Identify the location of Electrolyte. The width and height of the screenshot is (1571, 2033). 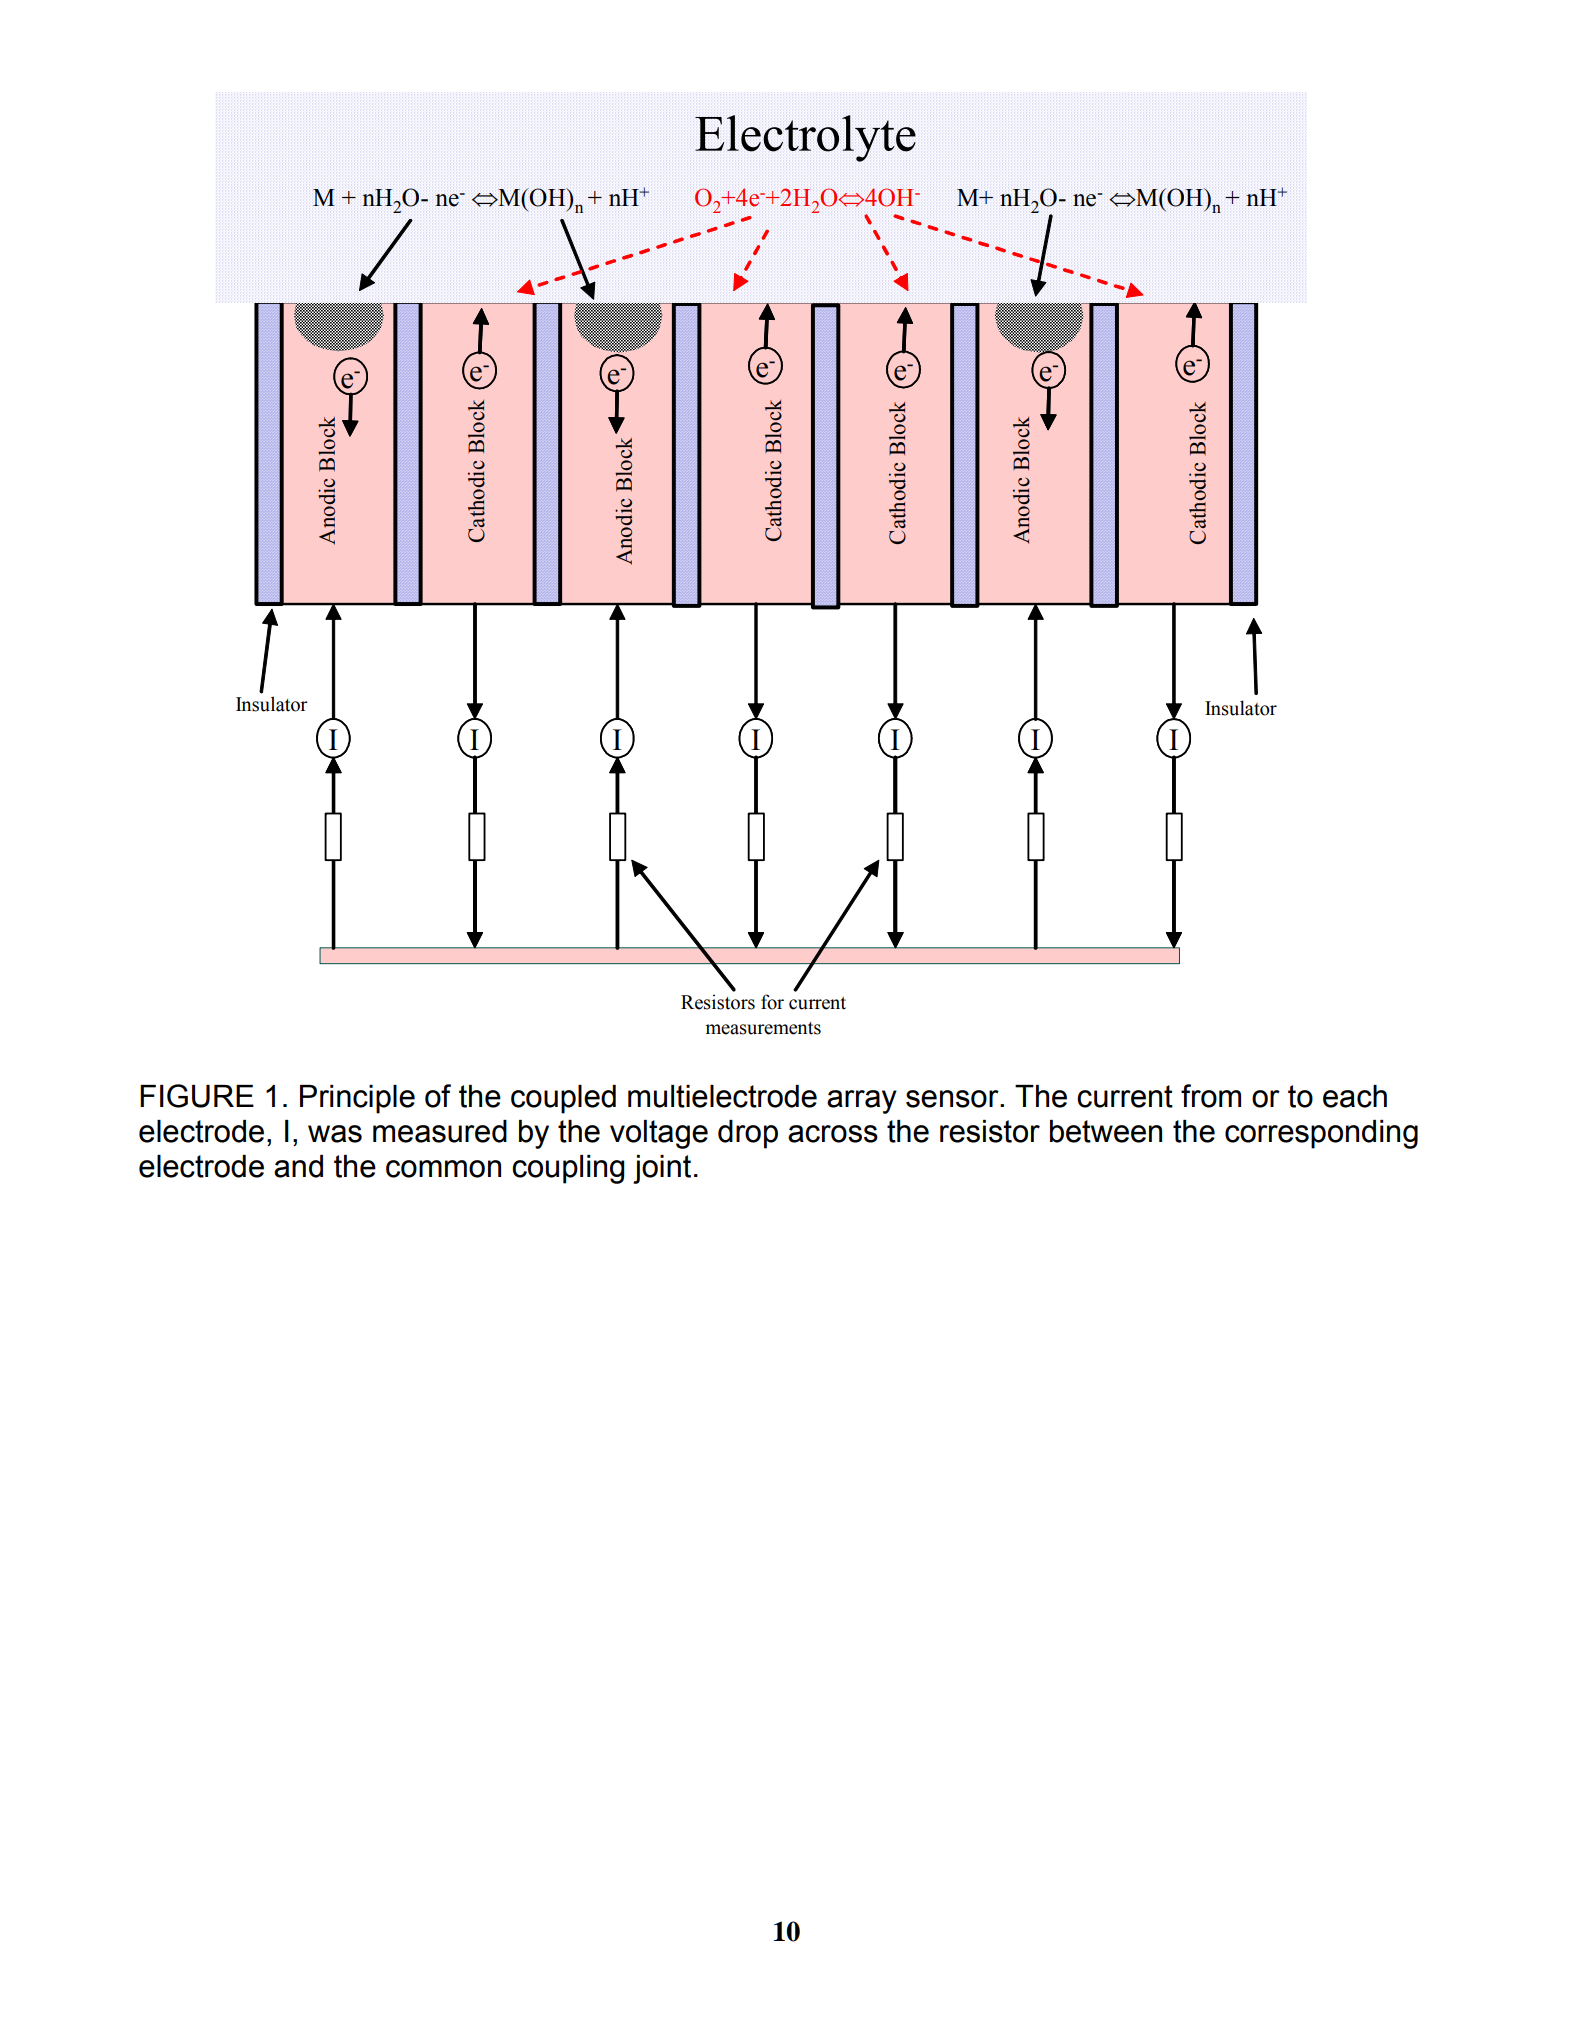
(805, 138).
